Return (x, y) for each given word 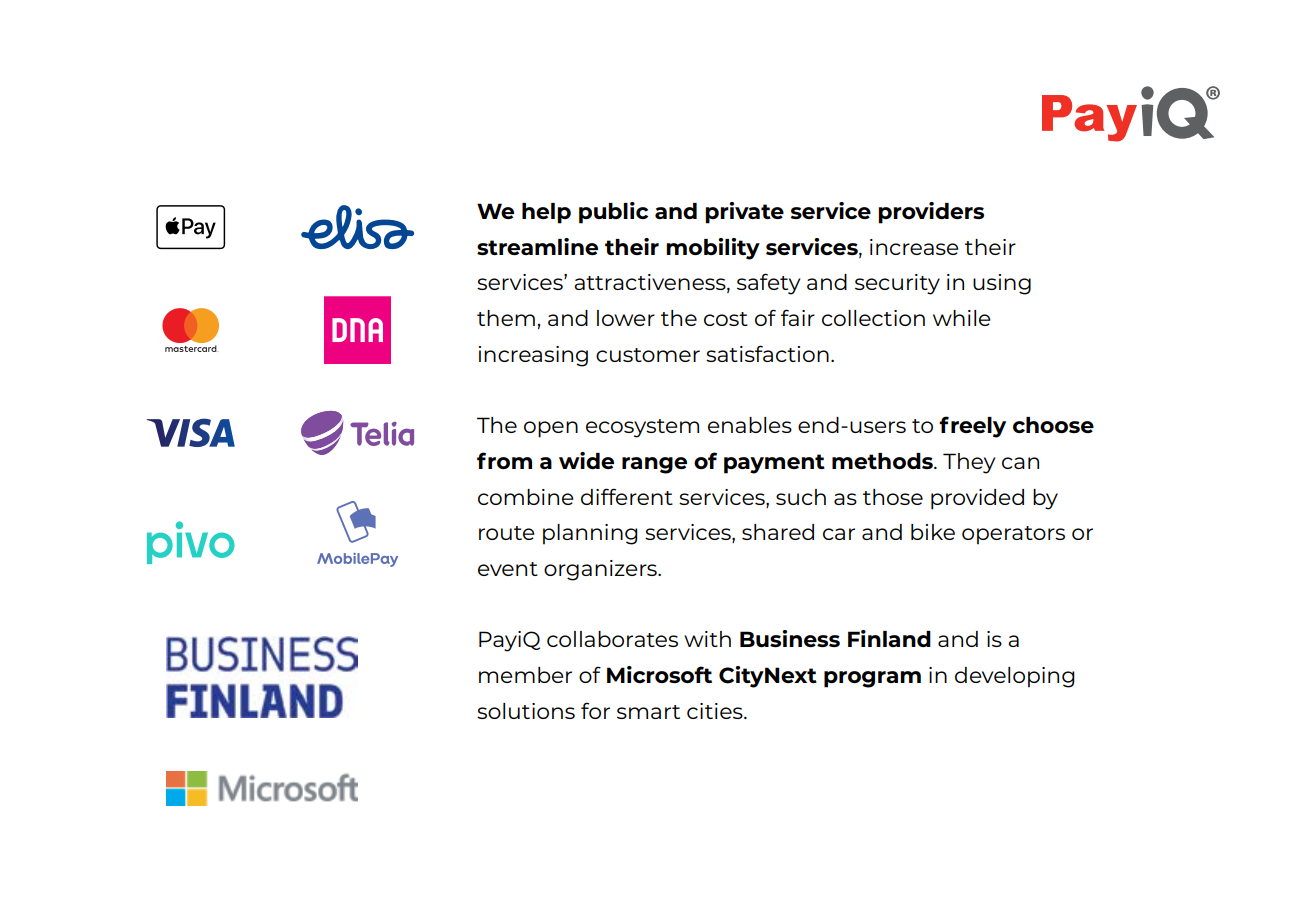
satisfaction (767, 353)
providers (931, 213)
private (744, 213)
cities (716, 711)
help (546, 213)
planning (590, 534)
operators (1013, 535)
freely (972, 427)
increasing (533, 356)
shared (778, 532)
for (595, 710)
